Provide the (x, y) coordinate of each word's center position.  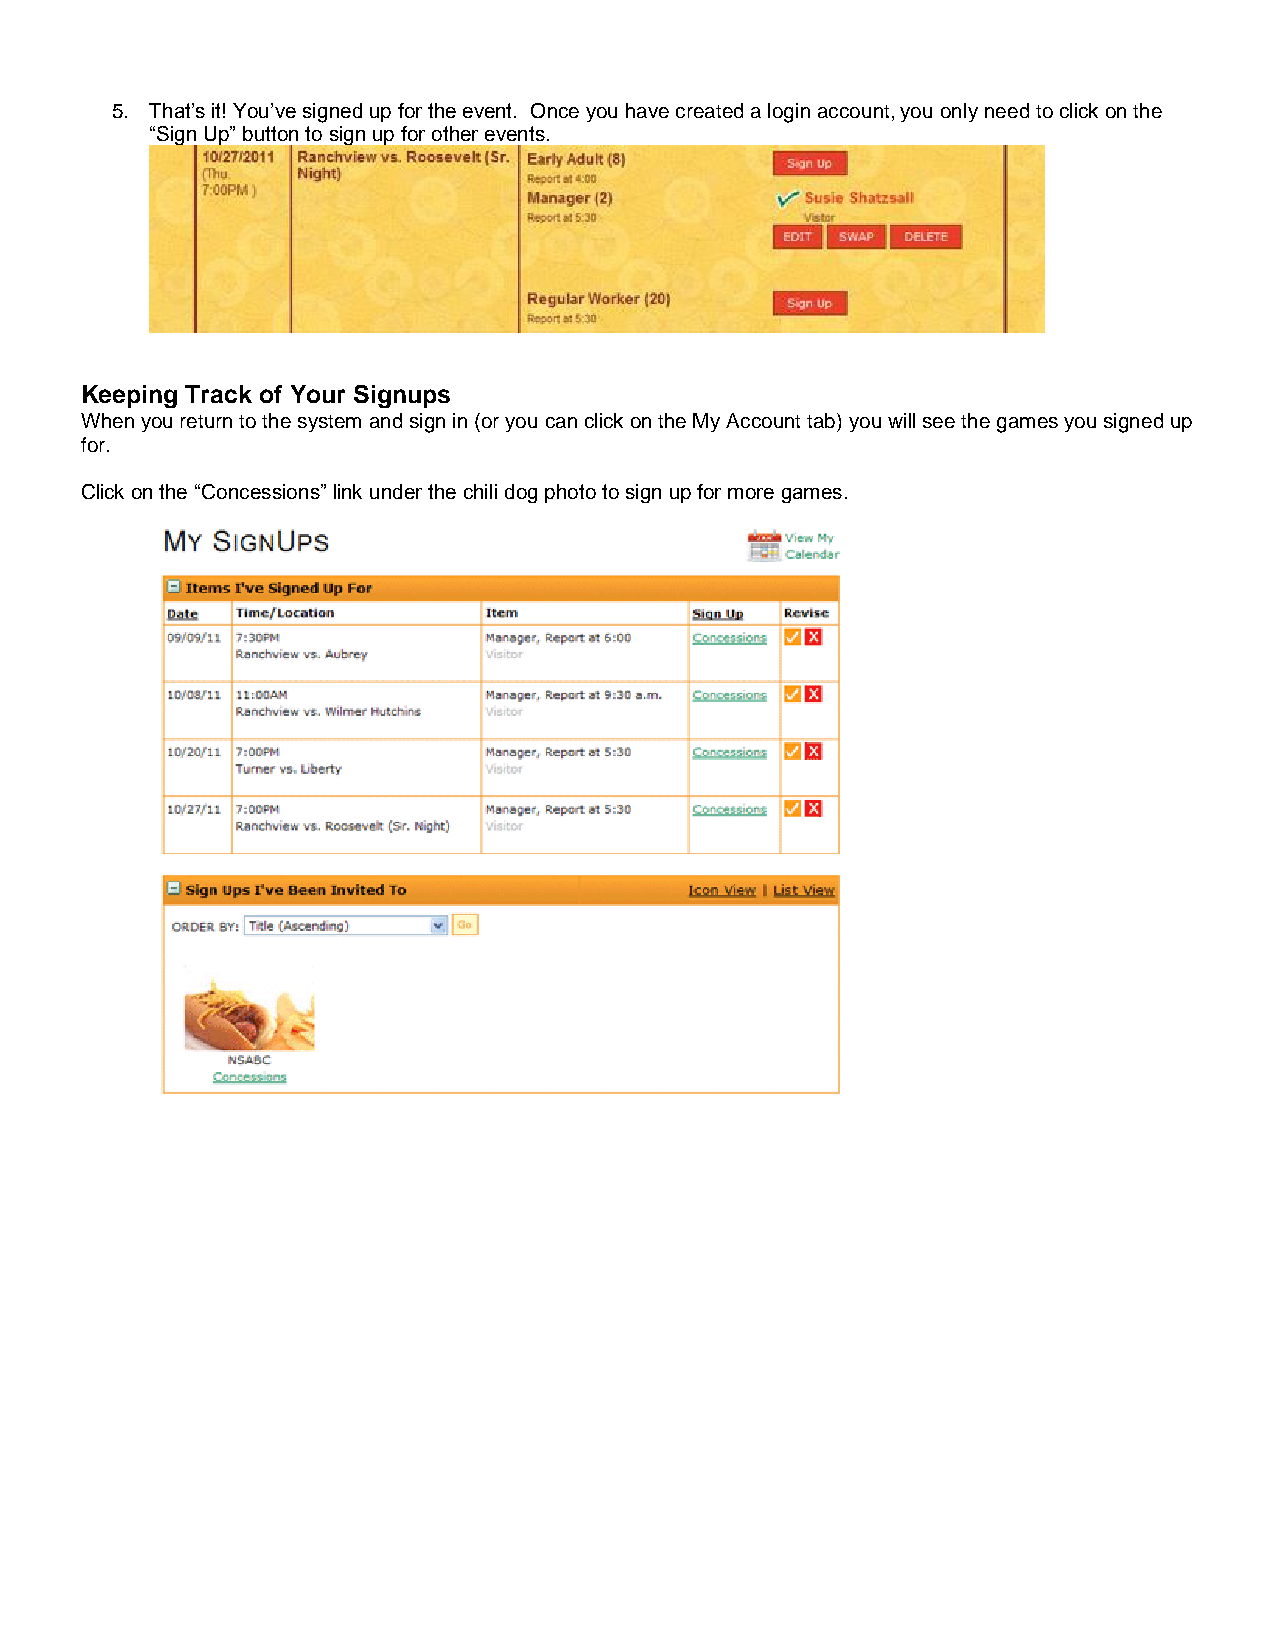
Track (218, 394)
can (561, 422)
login (789, 113)
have (647, 110)
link (348, 491)
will (901, 420)
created (709, 110)
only (959, 112)
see (939, 422)
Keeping (130, 396)
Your (318, 394)
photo (570, 493)
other (455, 133)
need (1007, 110)
